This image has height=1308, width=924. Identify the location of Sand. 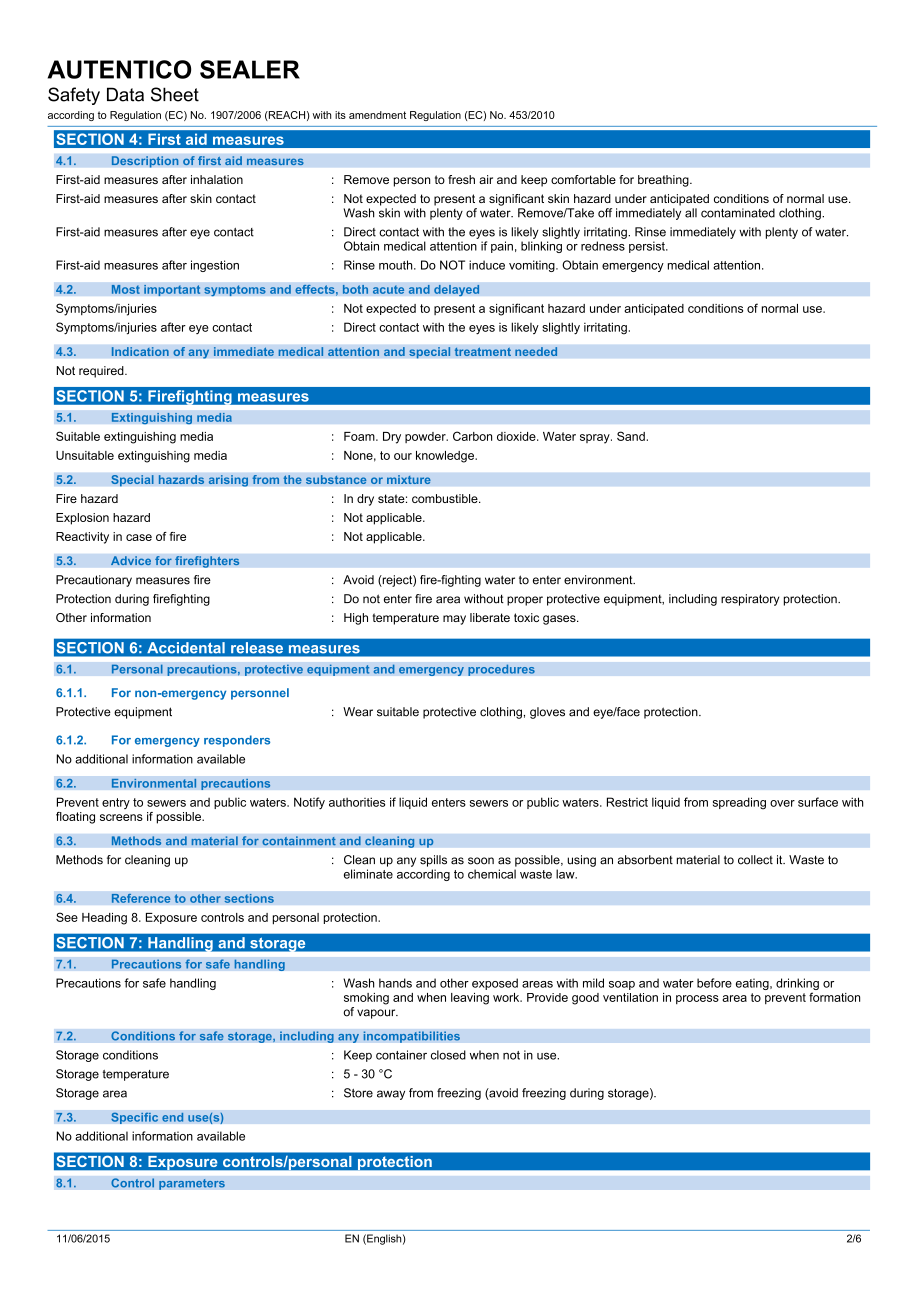
(631, 436).
